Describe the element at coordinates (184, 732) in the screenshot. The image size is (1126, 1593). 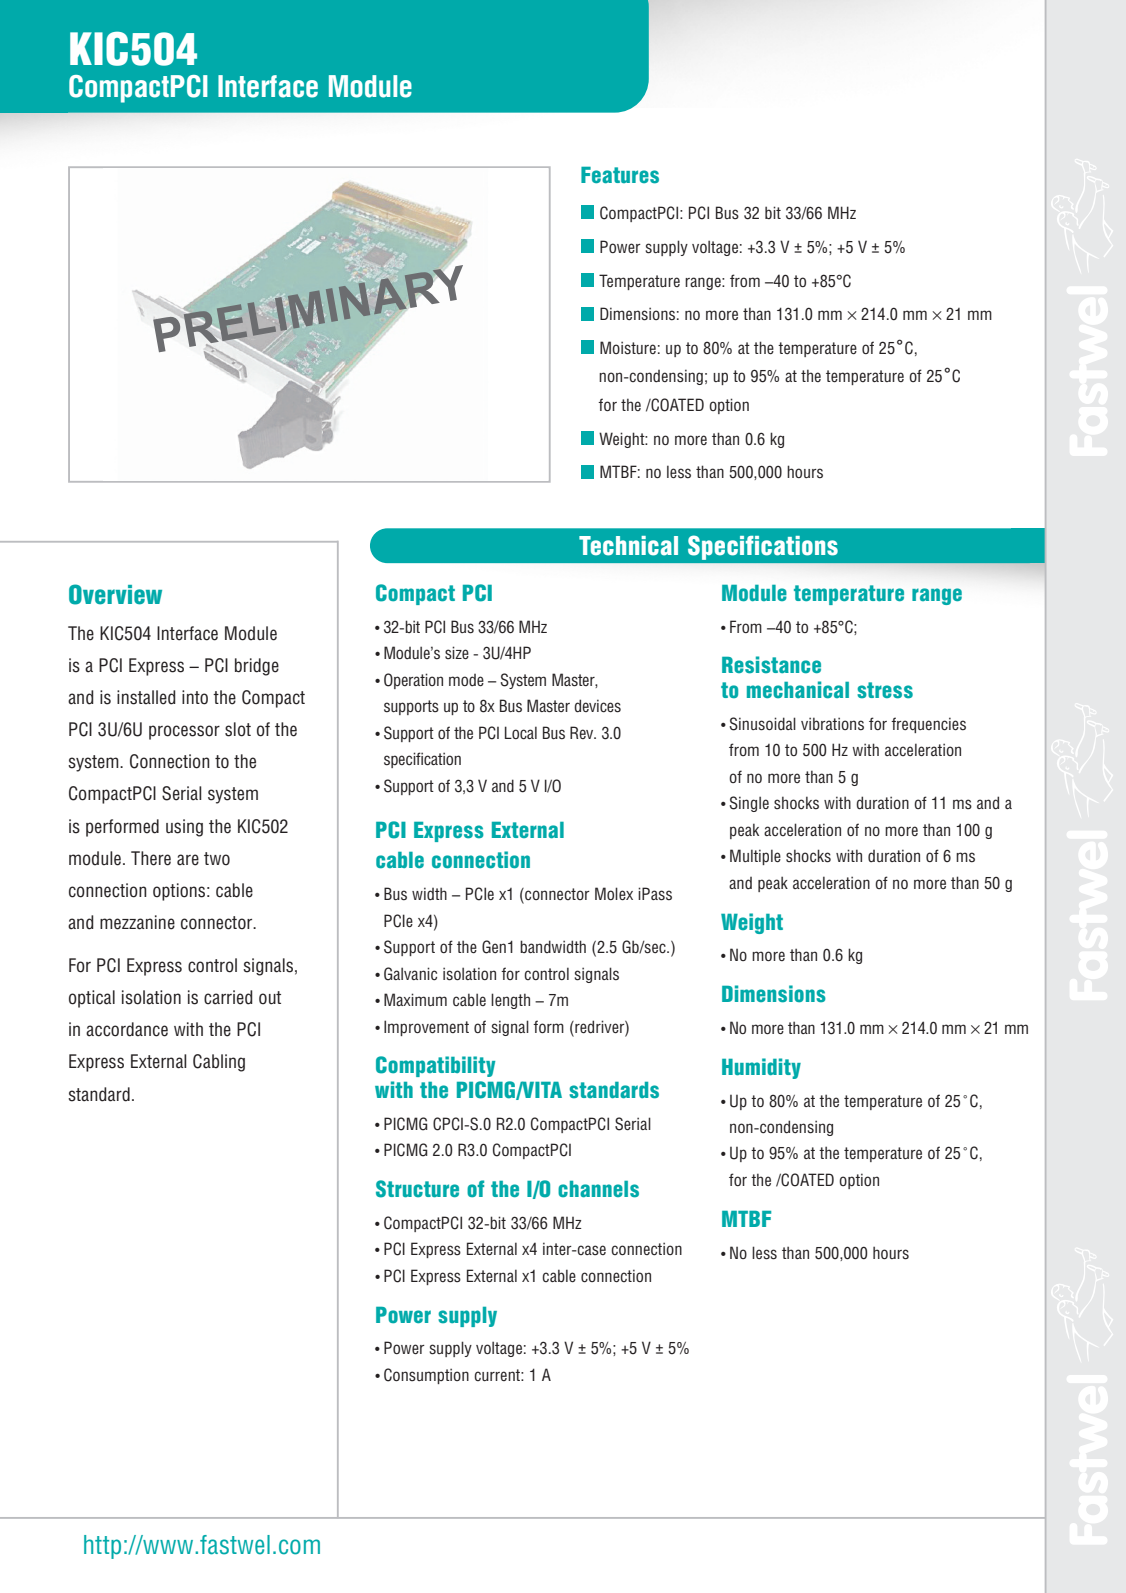
I see `processor` at that location.
